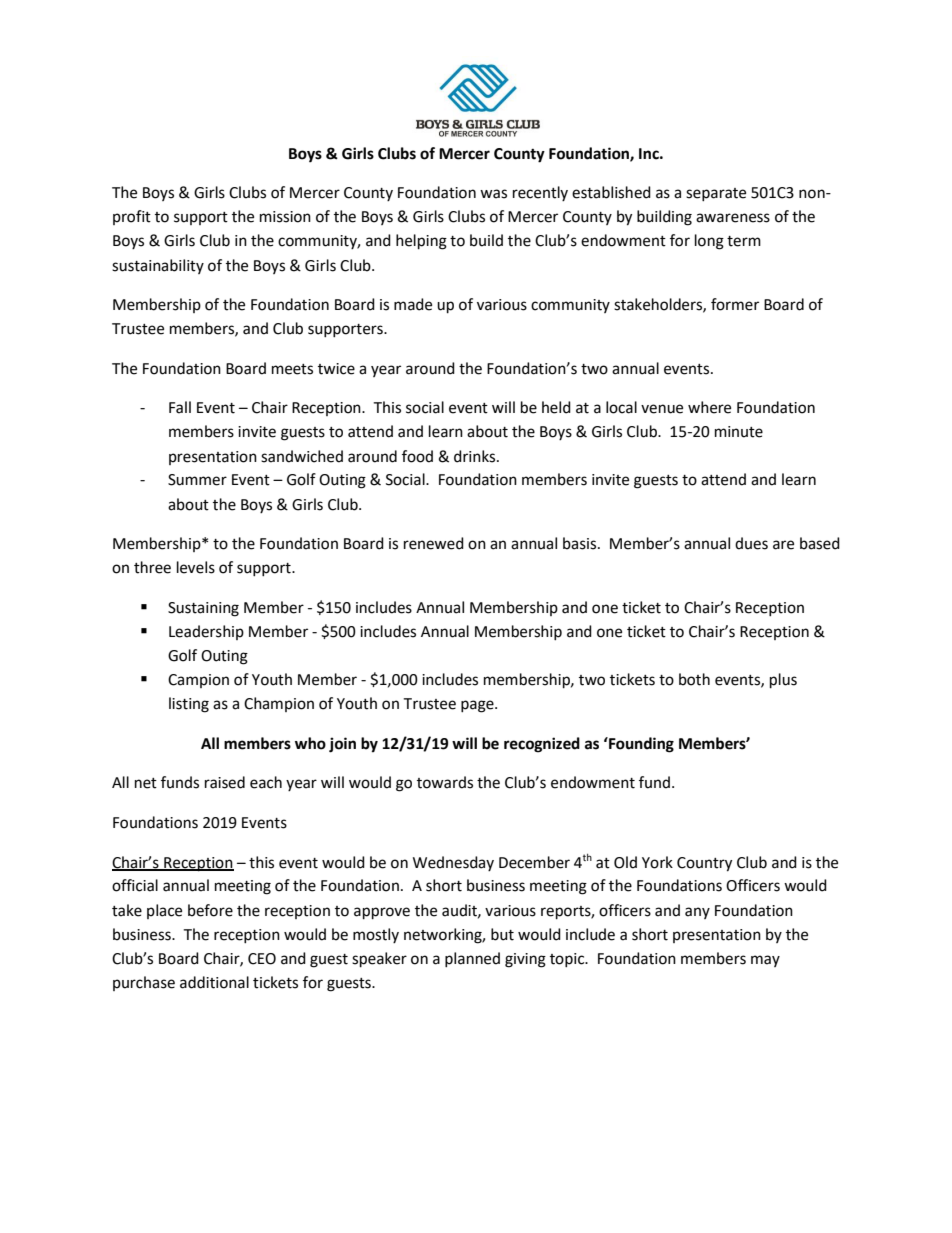 This screenshot has width=952, height=1233. I want to click on planned, so click(472, 959).
